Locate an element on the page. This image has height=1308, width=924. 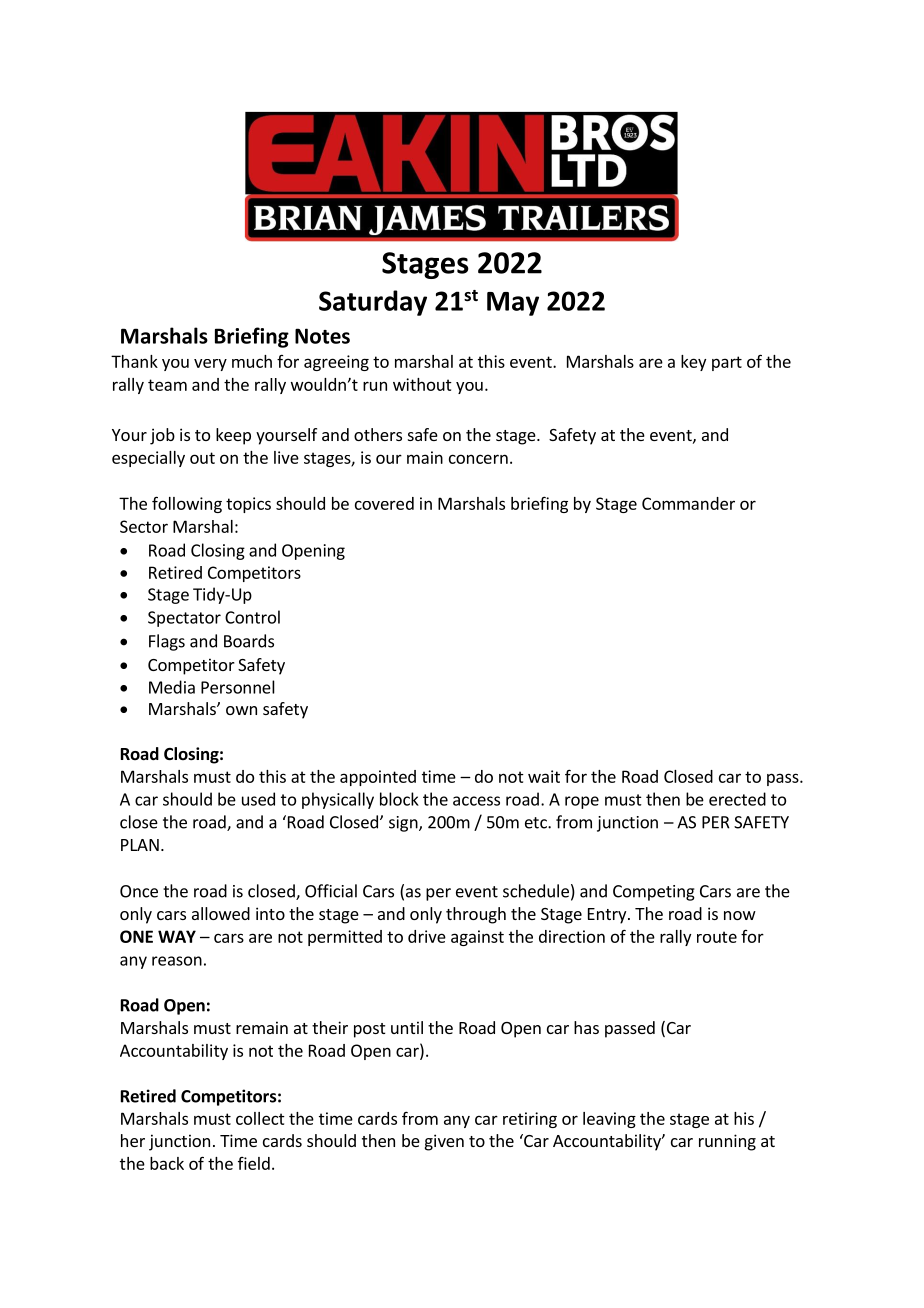
given is located at coordinates (444, 1142).
